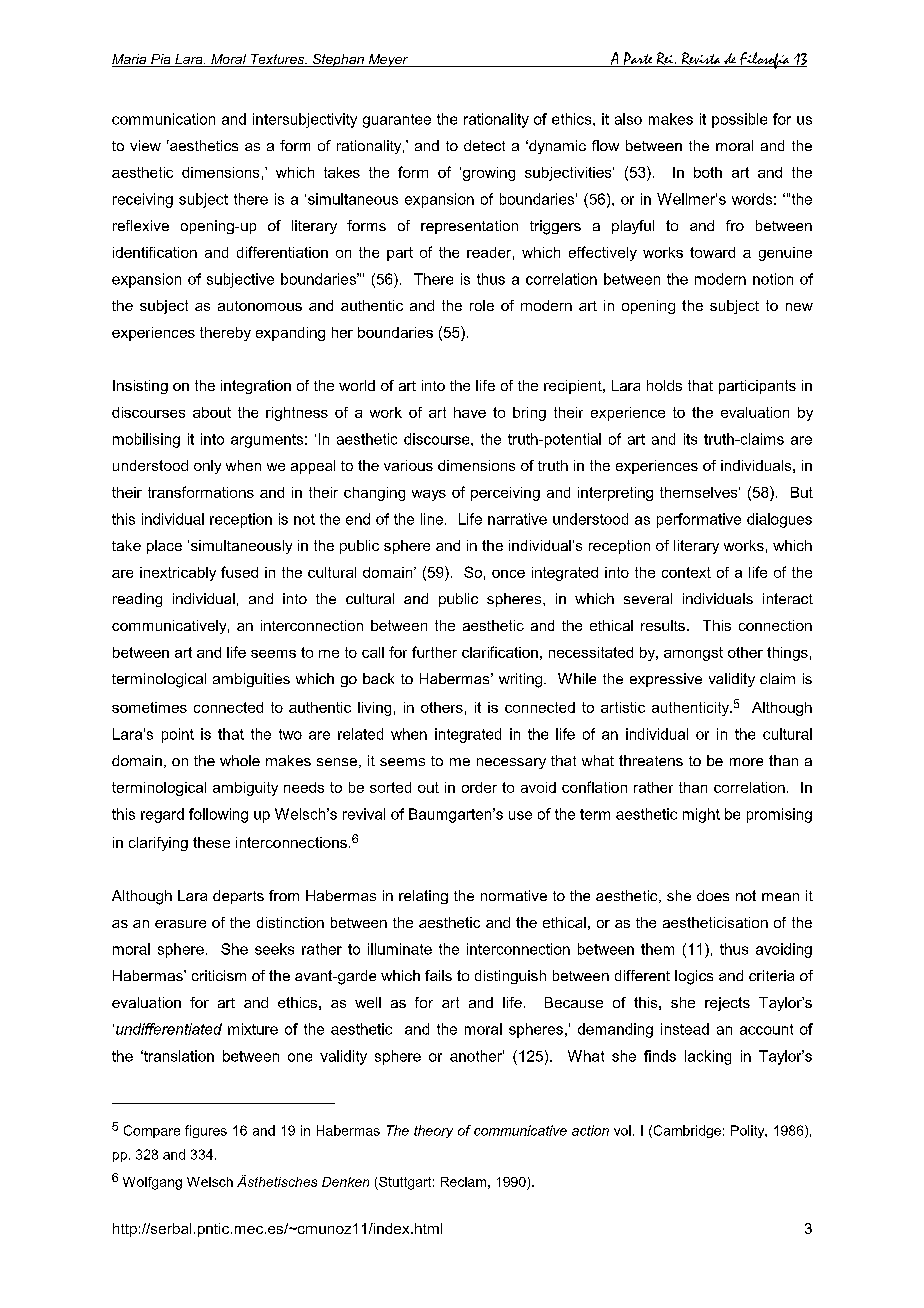 This image has width=924, height=1308. What do you see at coordinates (739, 120) in the image?
I see `possible` at bounding box center [739, 120].
